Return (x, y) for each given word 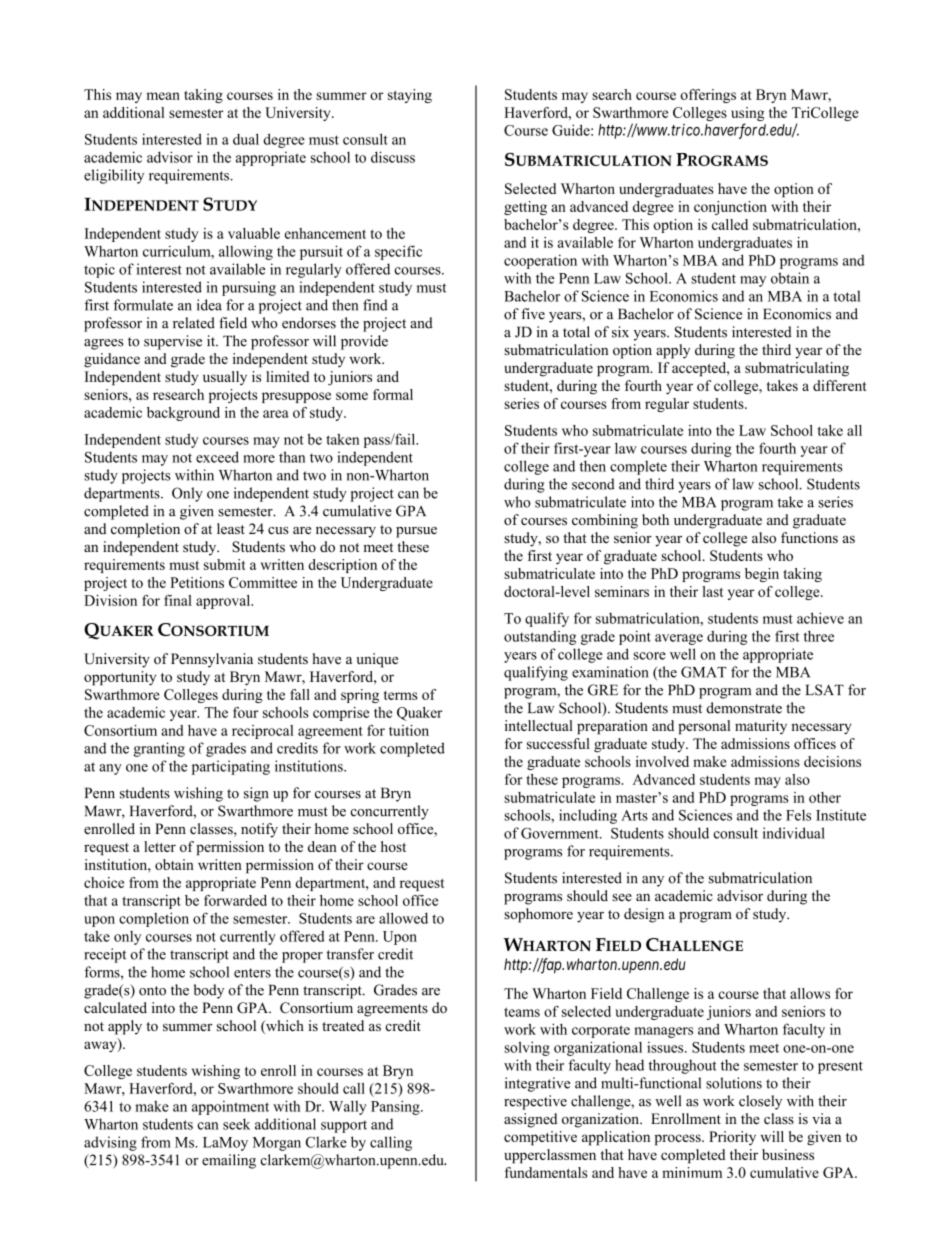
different (839, 385)
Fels (798, 815)
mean (163, 96)
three (819, 636)
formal (393, 394)
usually (225, 378)
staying (410, 96)
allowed (403, 918)
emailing (229, 1161)
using (747, 115)
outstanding (540, 637)
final (178, 600)
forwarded (235, 900)
